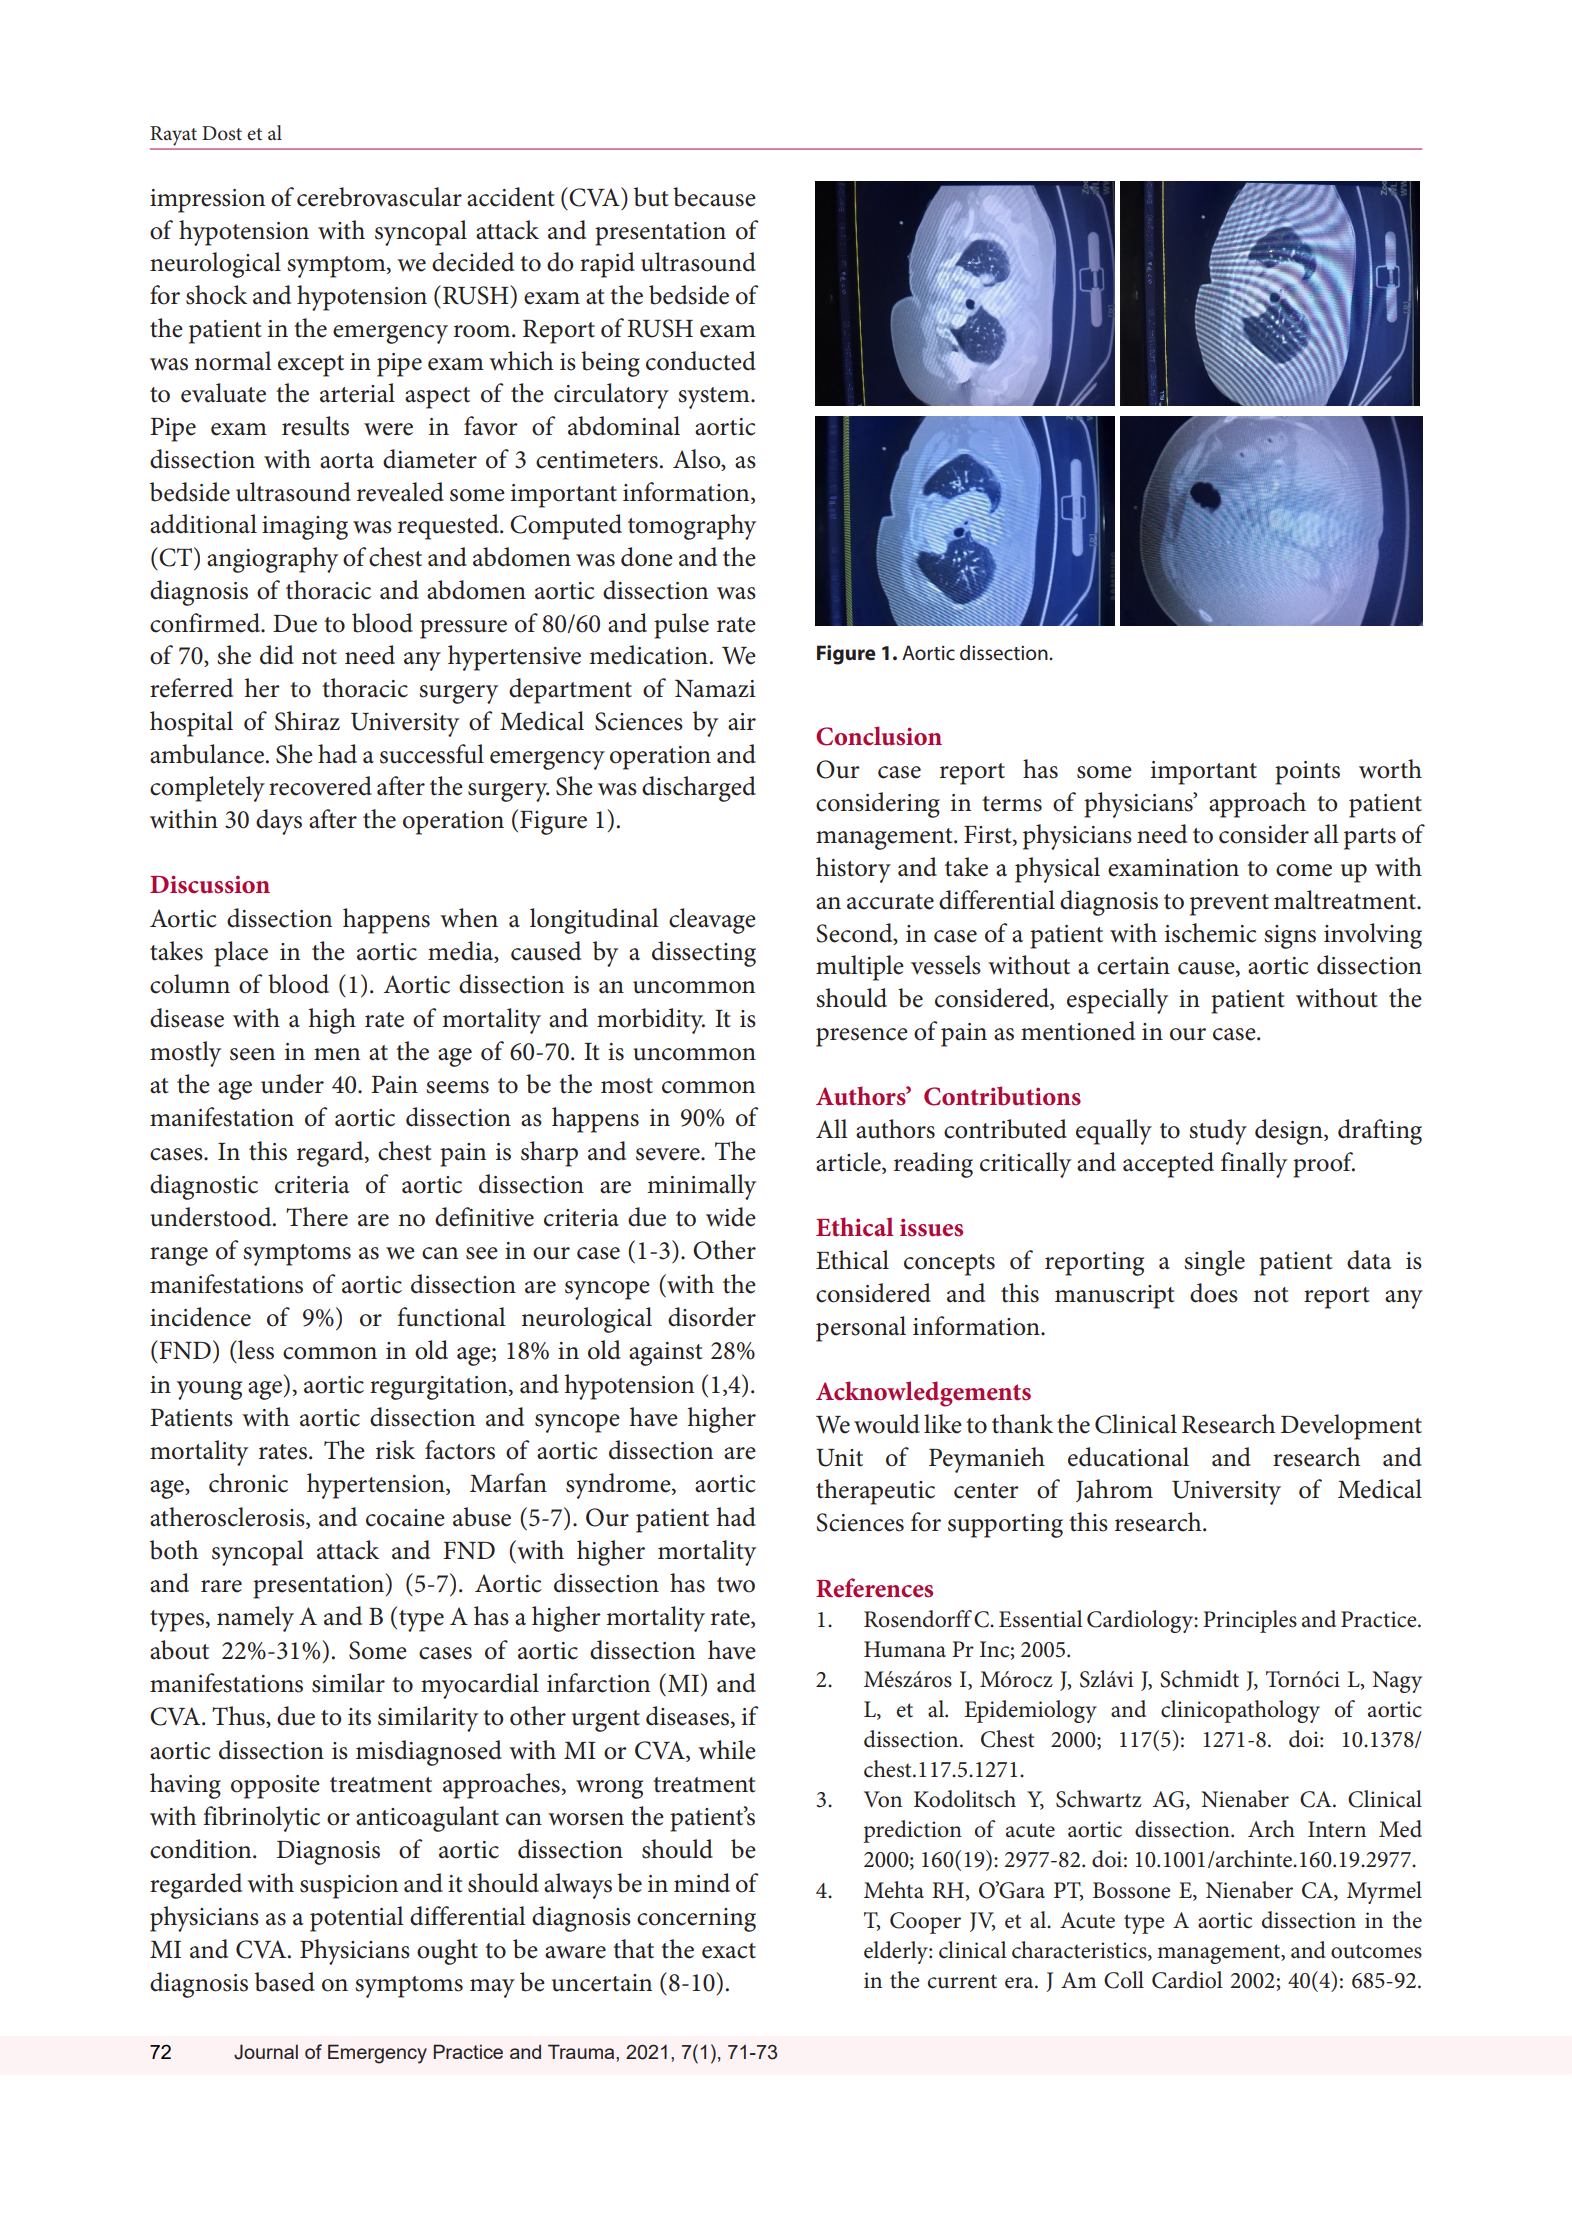  I want to click on rapid, so click(607, 265).
